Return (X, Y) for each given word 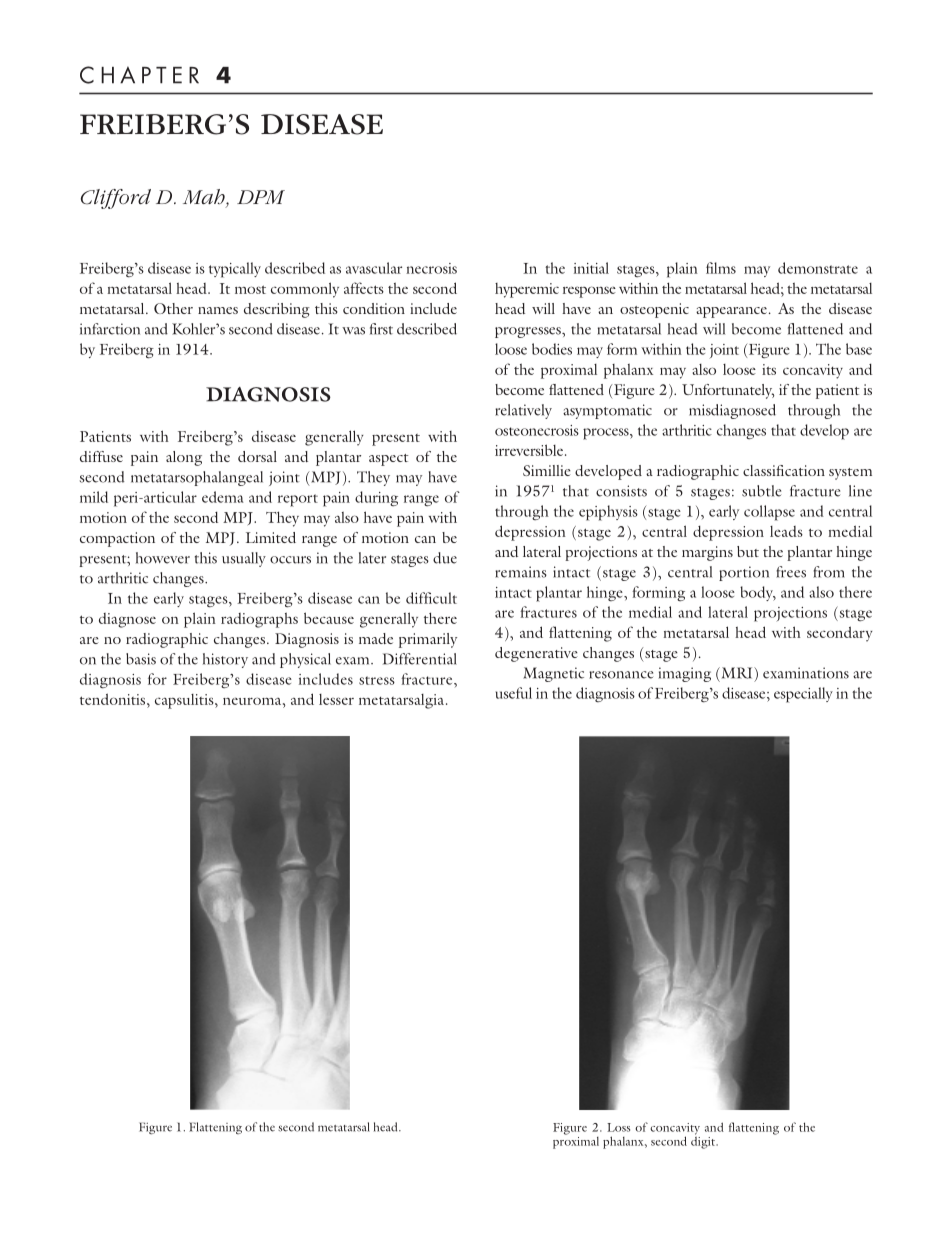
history (225, 660)
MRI (737, 673)
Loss (618, 1127)
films (721, 268)
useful (514, 693)
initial (591, 268)
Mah (205, 198)
